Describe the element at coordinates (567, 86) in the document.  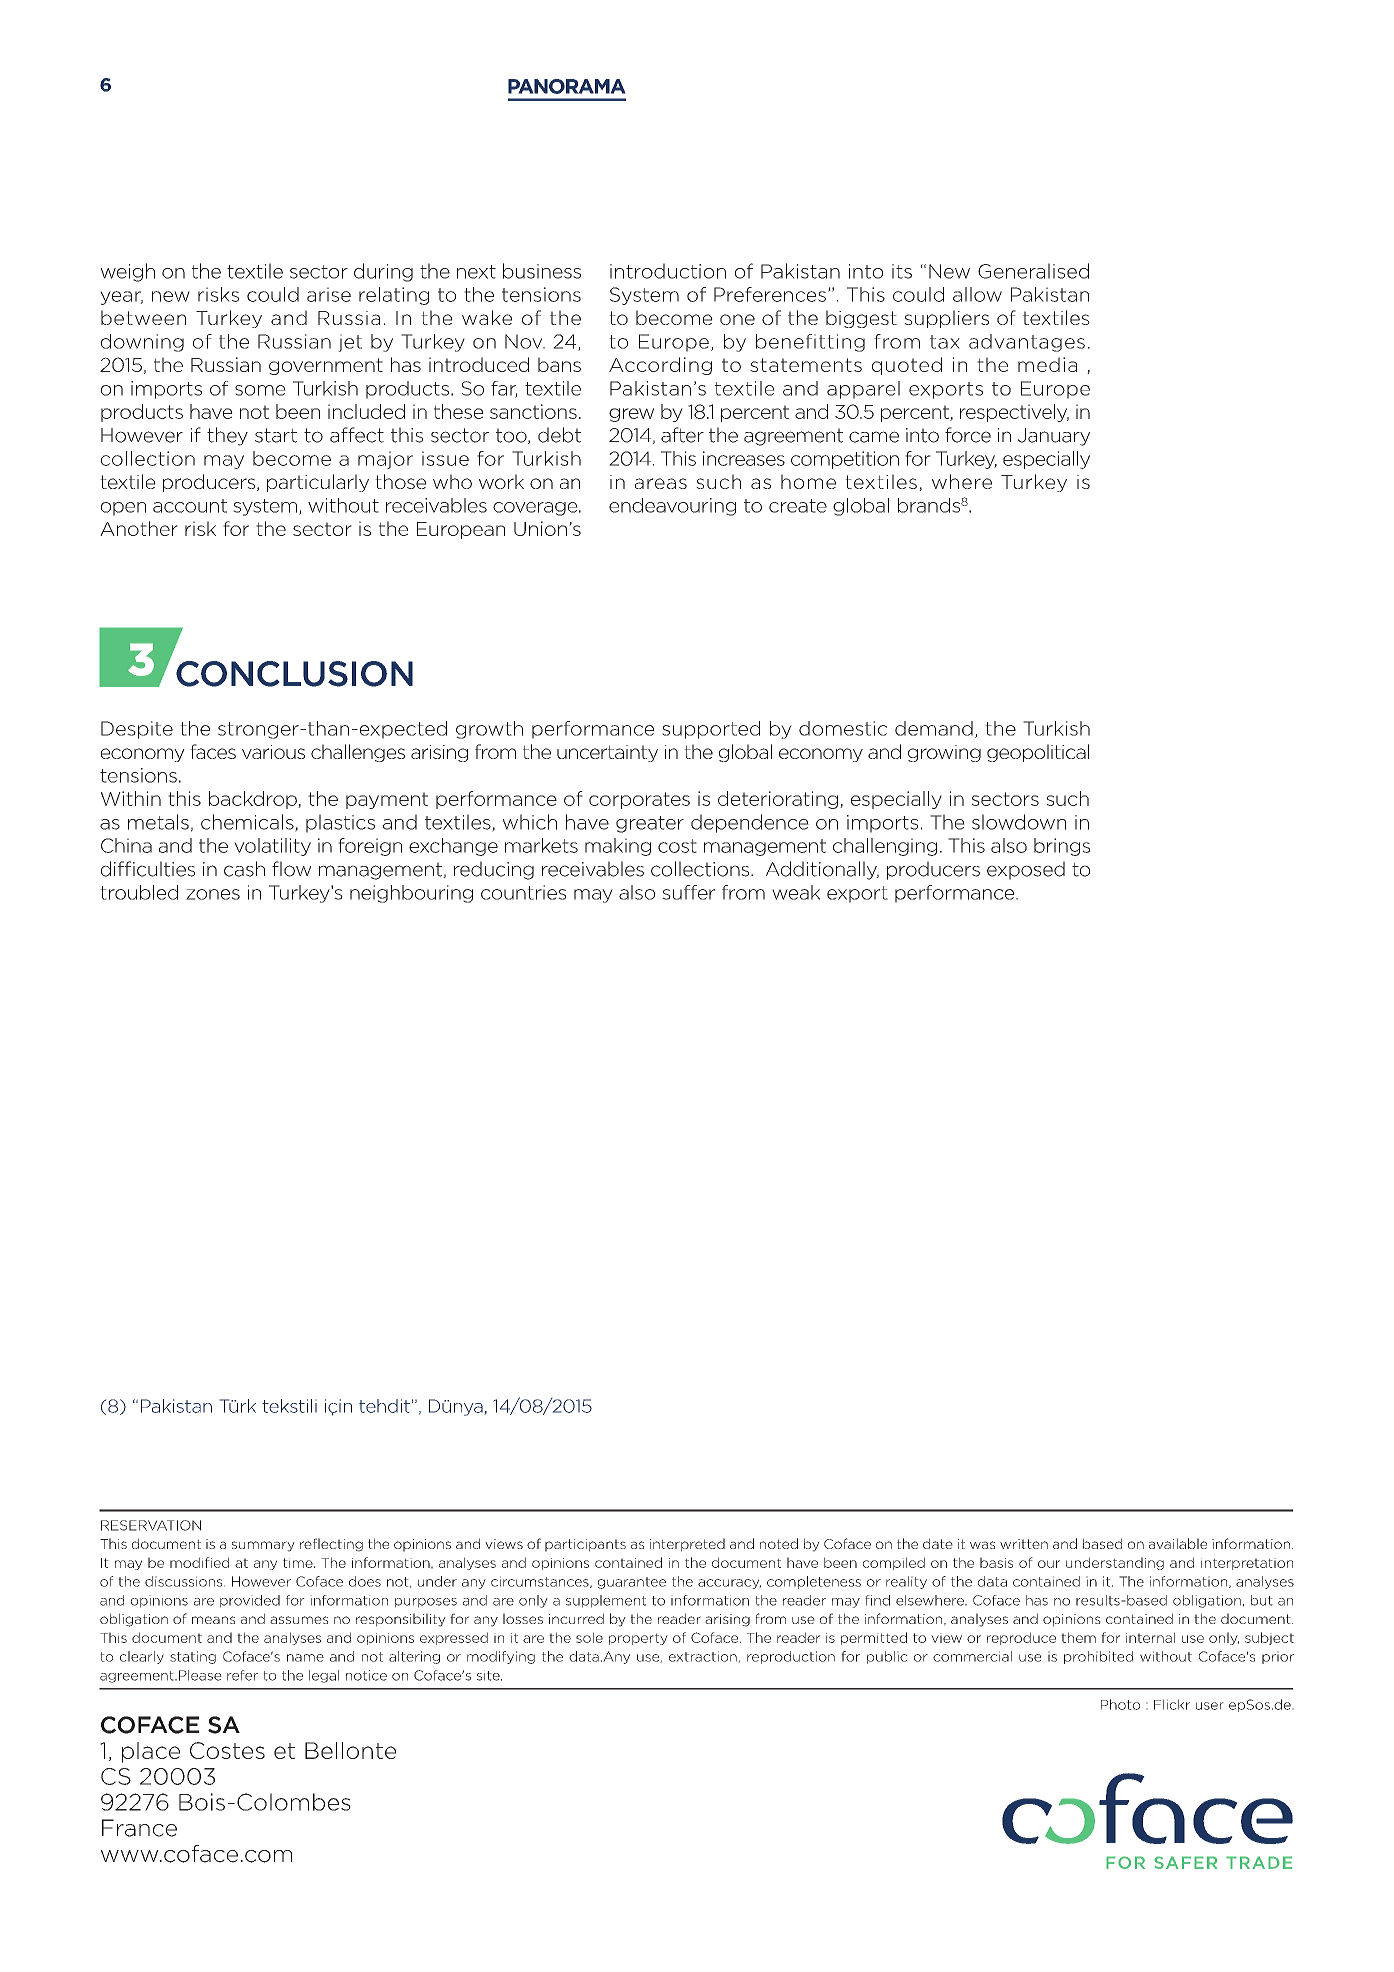
I see `PANORAMA` at that location.
